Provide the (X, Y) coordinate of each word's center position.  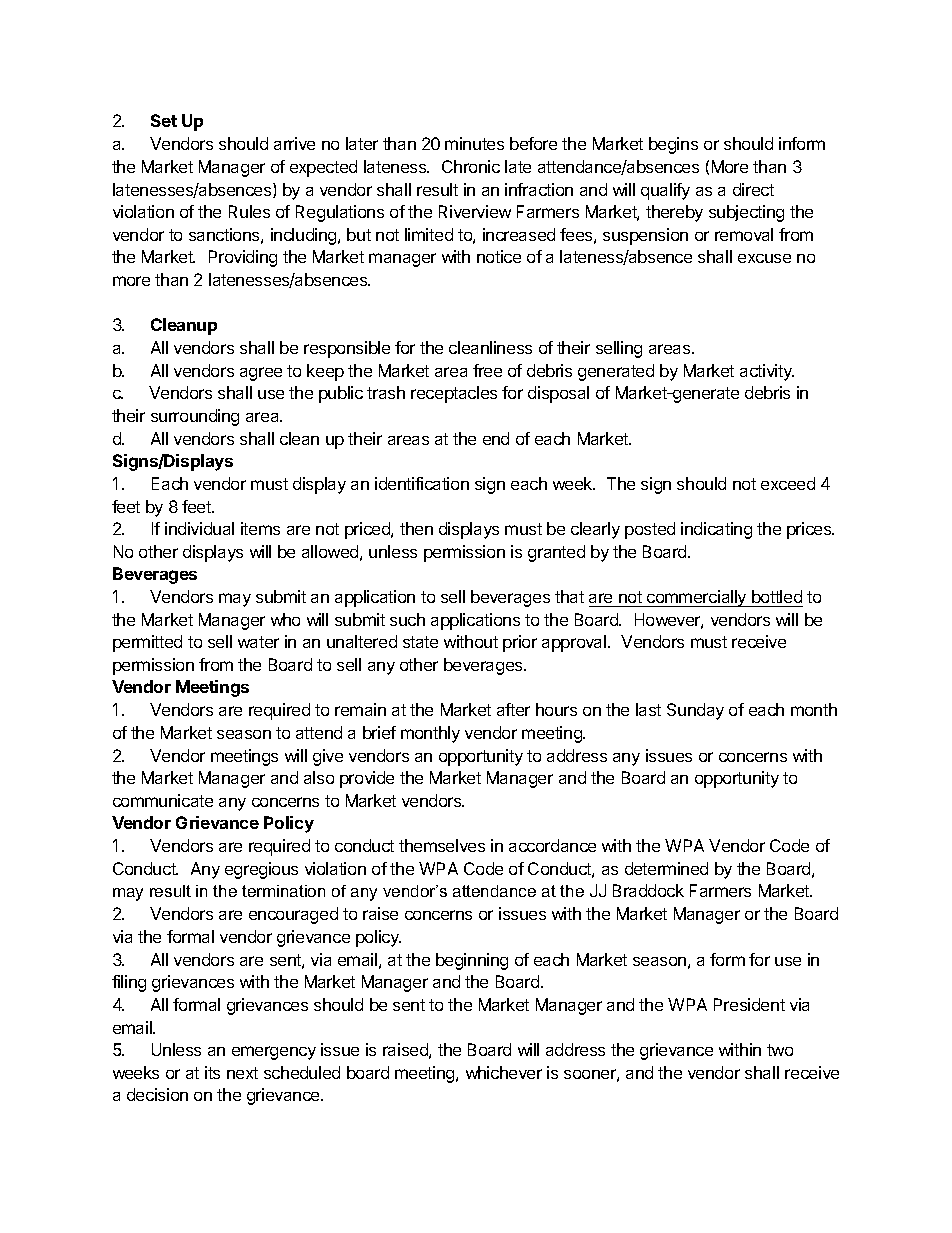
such (407, 619)
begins (673, 145)
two (780, 1050)
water (258, 642)
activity (767, 372)
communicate (163, 800)
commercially (697, 598)
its (212, 1072)
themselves (442, 845)
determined (666, 868)
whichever (504, 1072)
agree (261, 374)
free (487, 370)
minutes (474, 143)
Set (164, 120)
